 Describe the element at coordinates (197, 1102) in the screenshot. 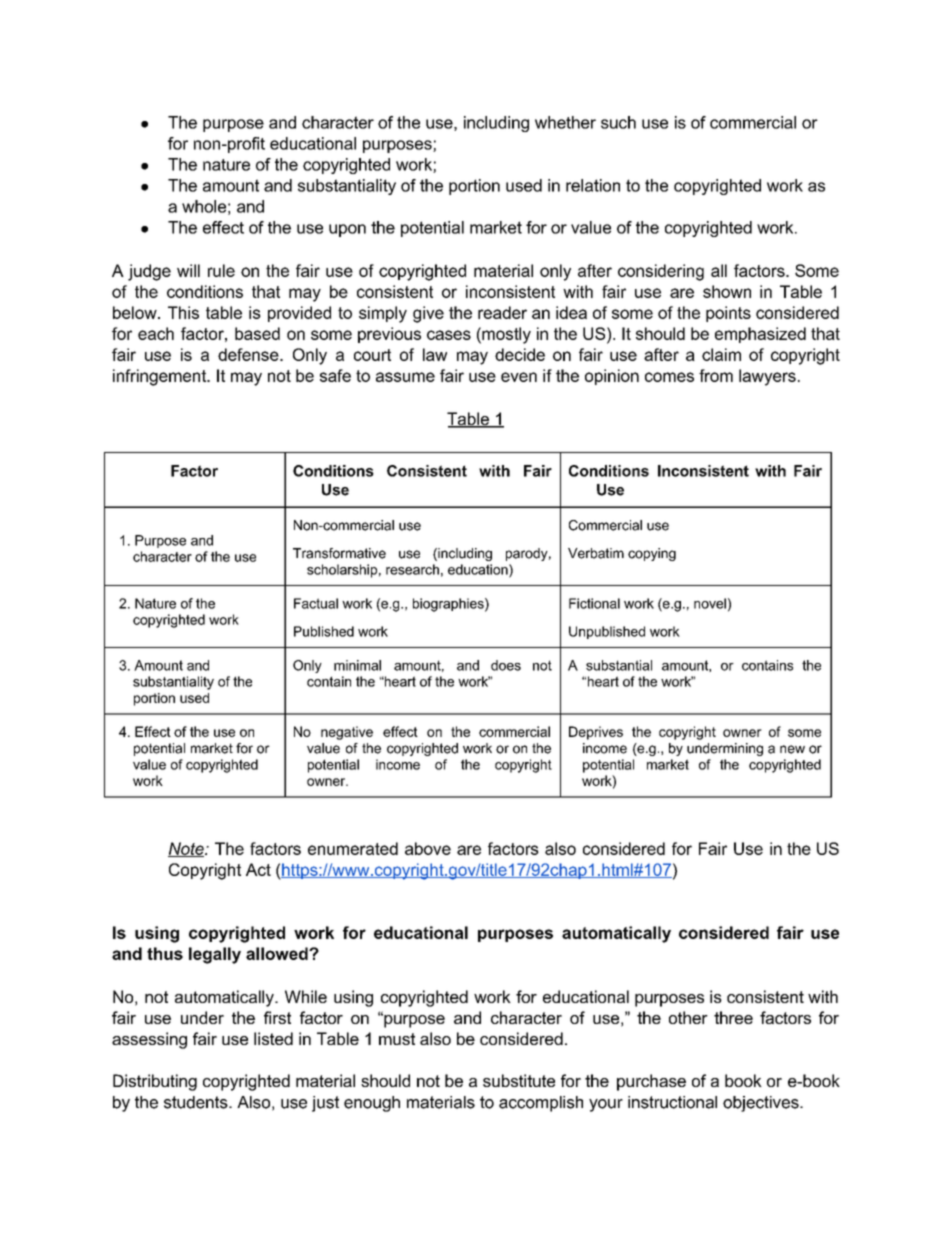

I see `students` at that location.
